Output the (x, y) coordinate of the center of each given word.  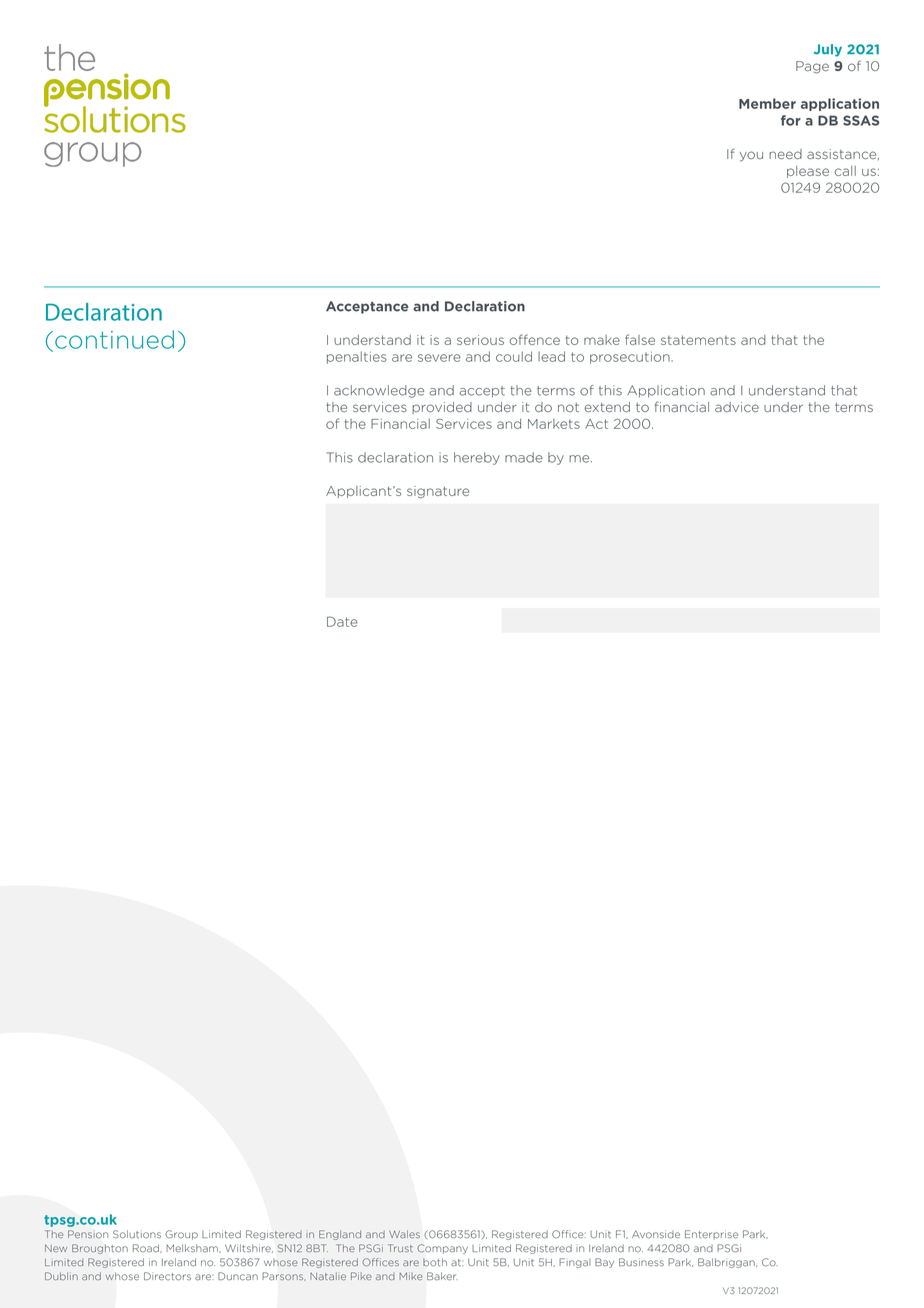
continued (114, 339)
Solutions (137, 1234)
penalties (357, 357)
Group (181, 1235)
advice (737, 407)
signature (438, 492)
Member (767, 103)
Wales (404, 1234)
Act (596, 424)
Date (342, 621)
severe (439, 358)
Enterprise (711, 1234)
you (751, 156)
